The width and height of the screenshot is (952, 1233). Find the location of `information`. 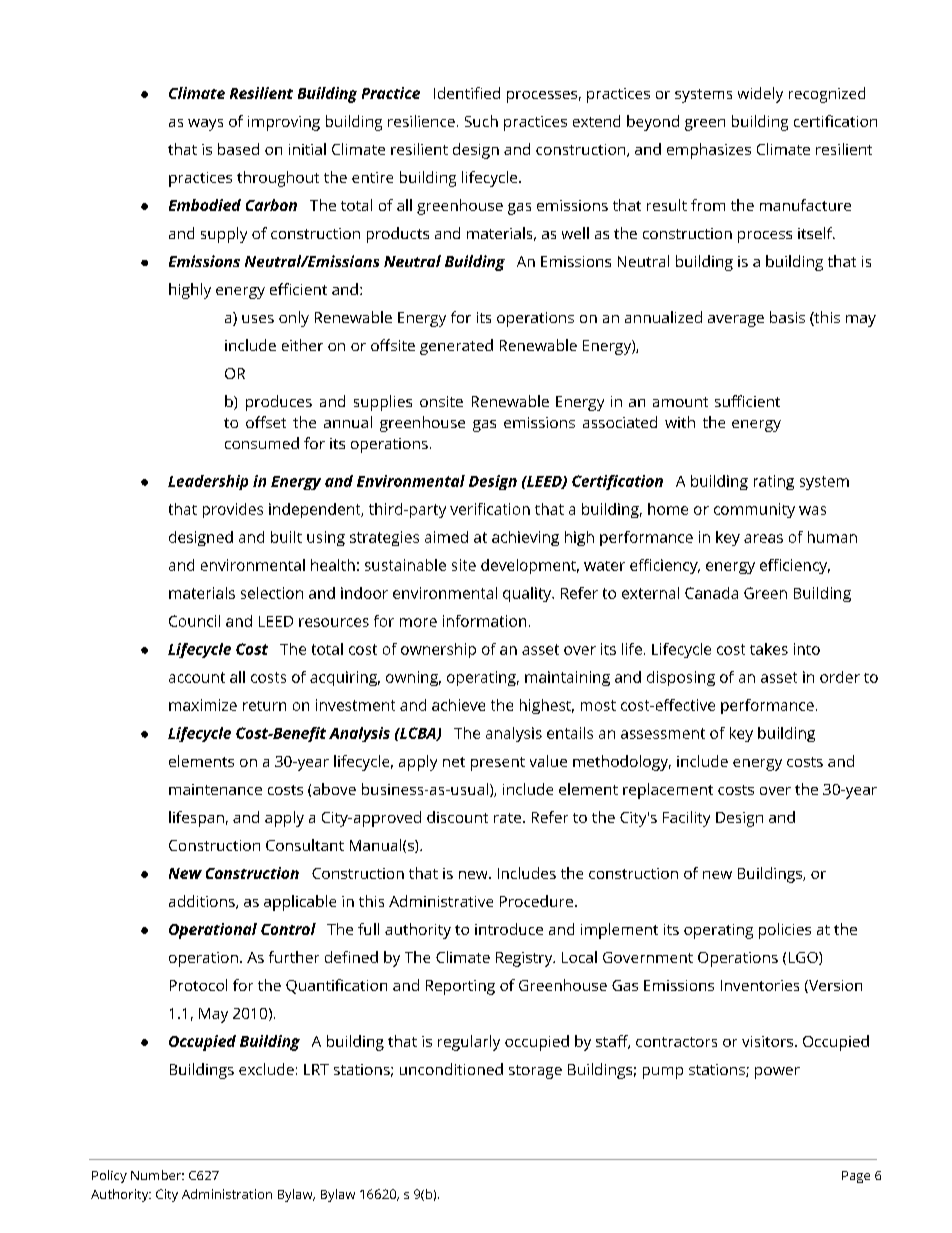

information is located at coordinates (484, 621).
